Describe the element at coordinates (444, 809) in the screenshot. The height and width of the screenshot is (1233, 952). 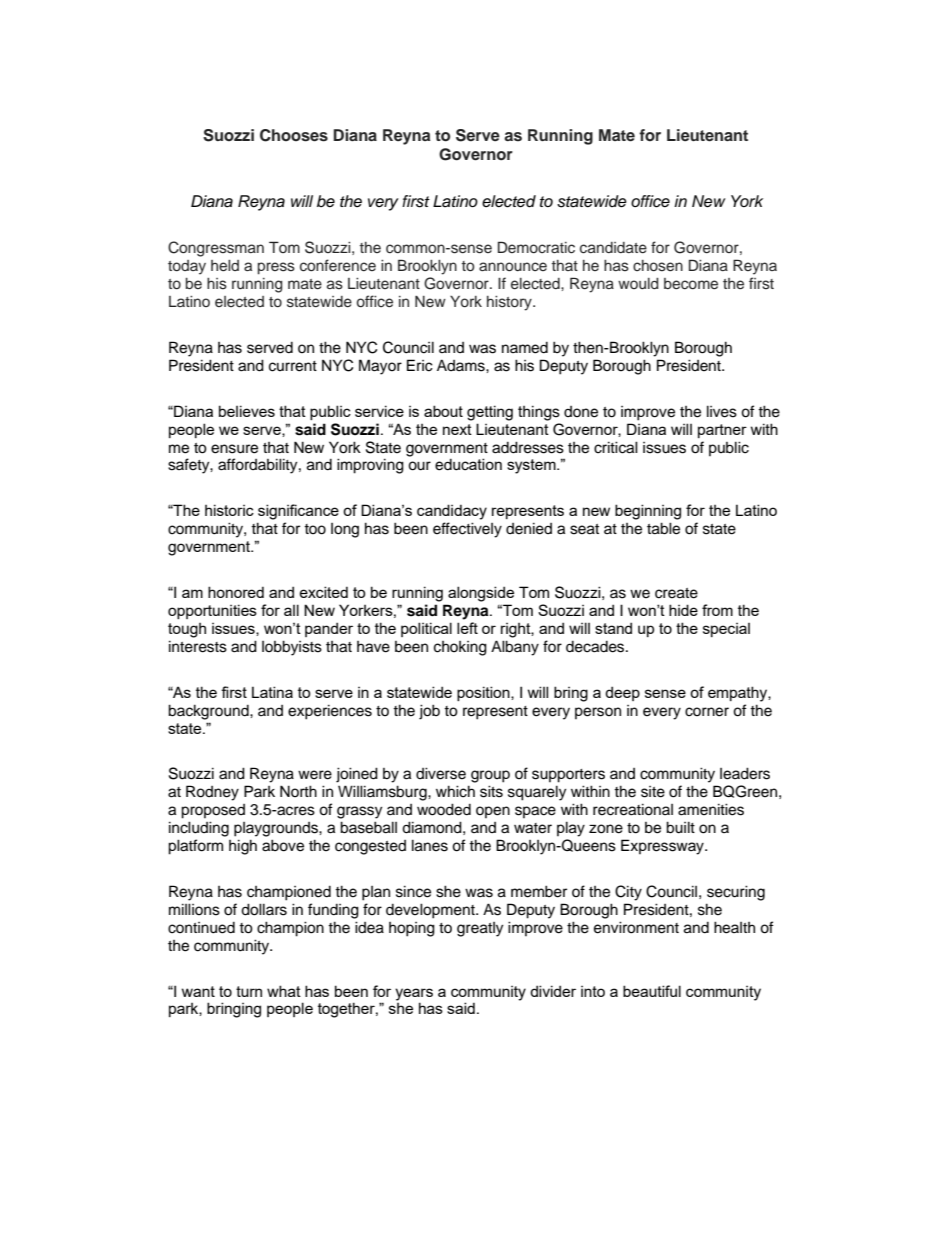
I see `wooded` at that location.
